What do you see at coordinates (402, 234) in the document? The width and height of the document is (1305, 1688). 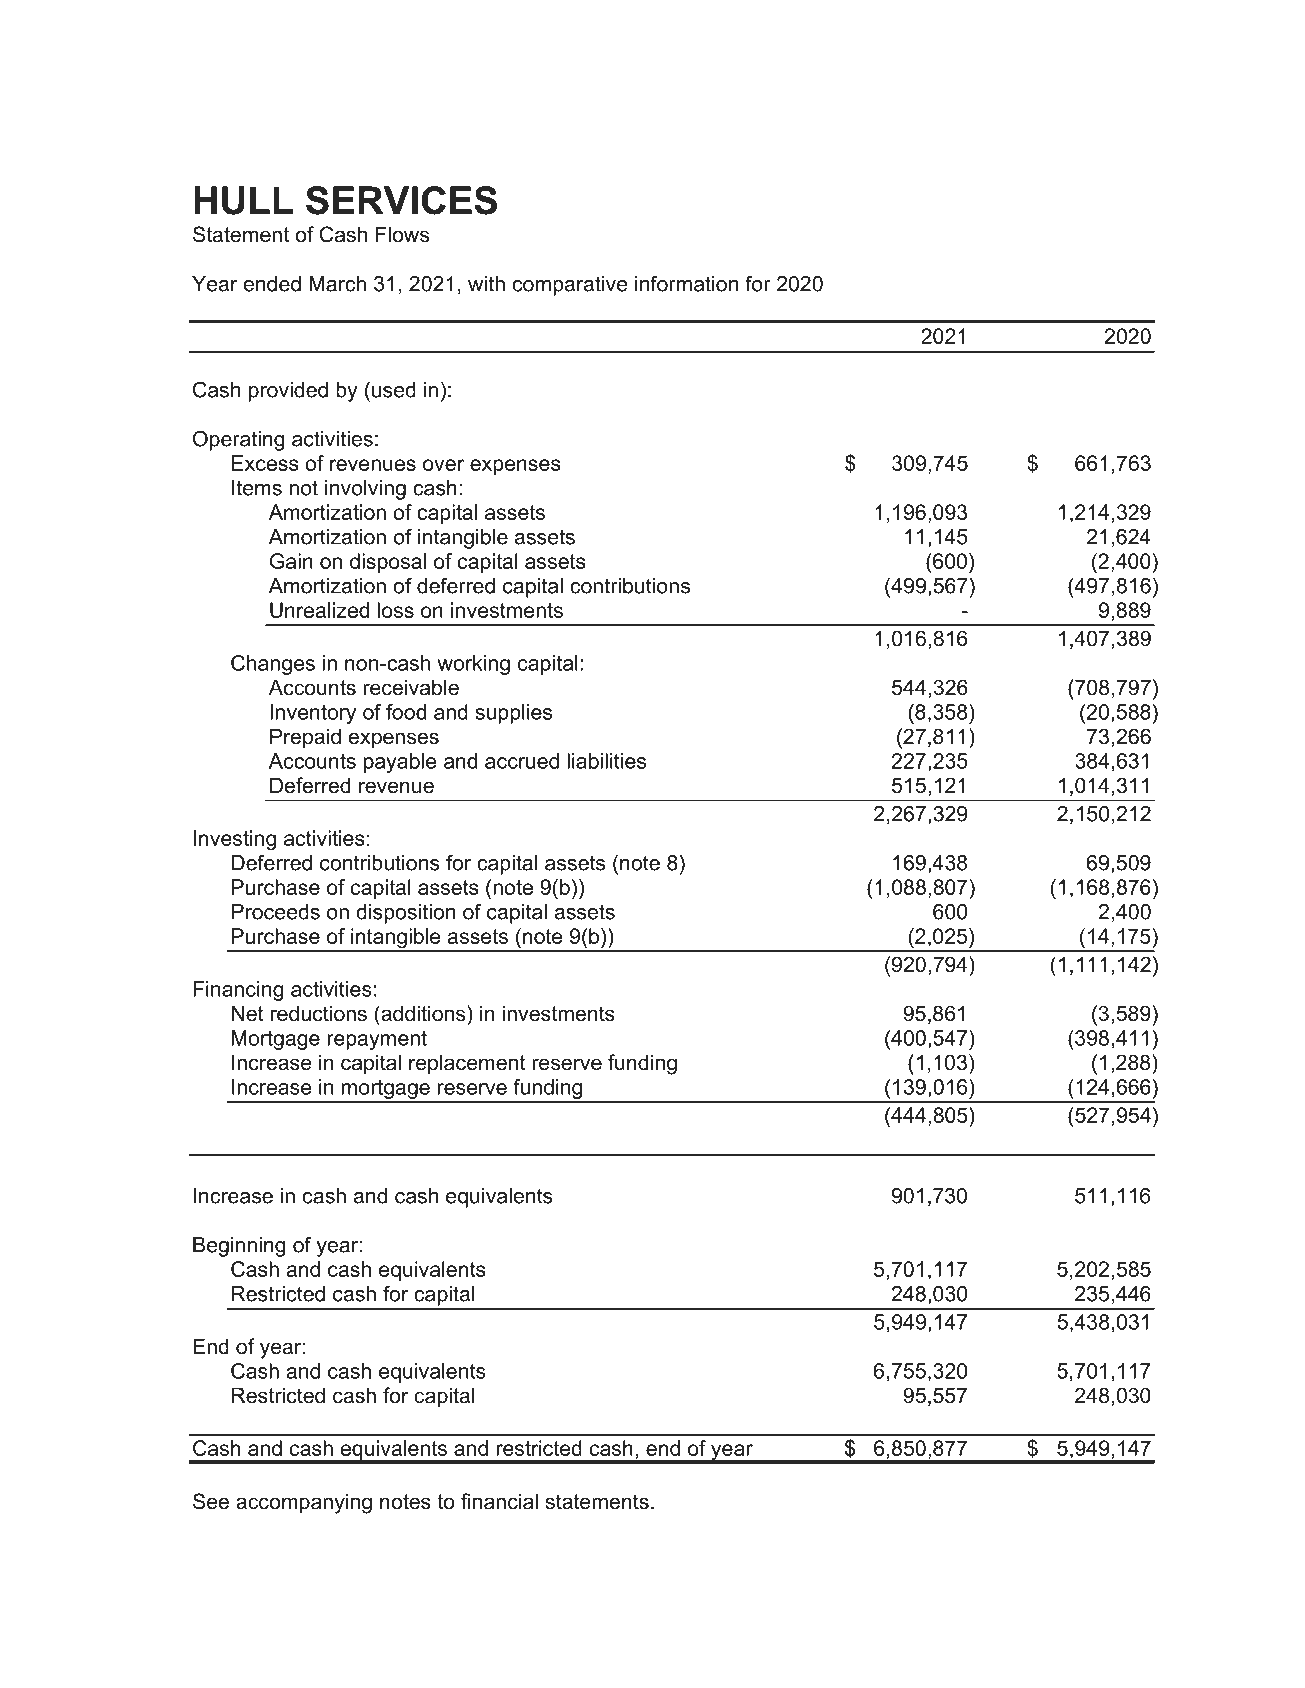 I see `Flows` at bounding box center [402, 234].
